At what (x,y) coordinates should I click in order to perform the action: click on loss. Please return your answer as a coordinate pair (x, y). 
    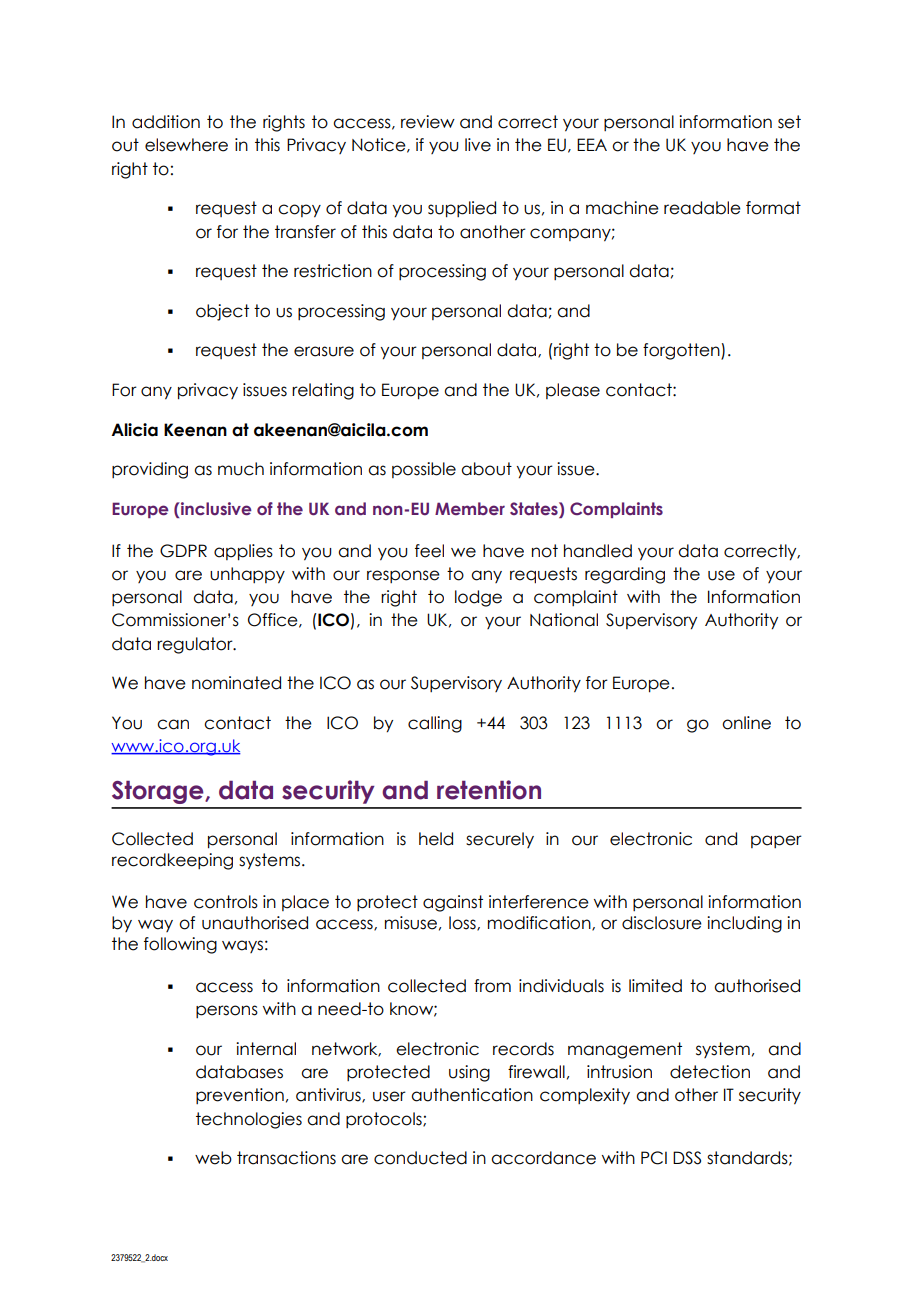
    Looking at the image, I should click on (463, 923).
